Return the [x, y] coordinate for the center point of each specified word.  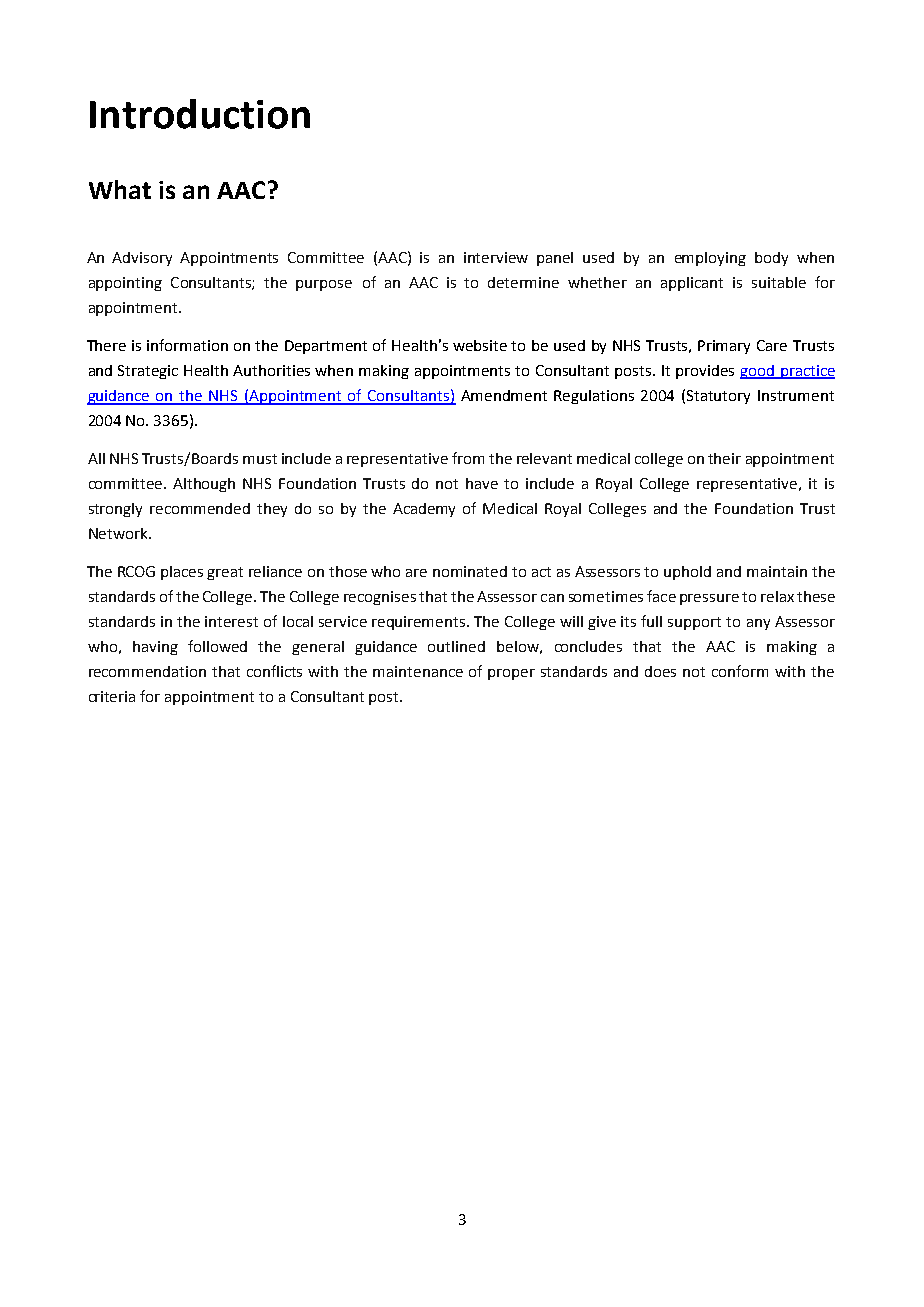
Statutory [718, 397]
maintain [777, 571]
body [771, 259]
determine [523, 282]
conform [740, 671]
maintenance [418, 671]
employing [710, 259]
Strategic [148, 372]
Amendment [504, 395]
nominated [470, 571]
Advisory [142, 259]
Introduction [200, 114]
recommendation [147, 671]
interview [496, 257]
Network [119, 533]
